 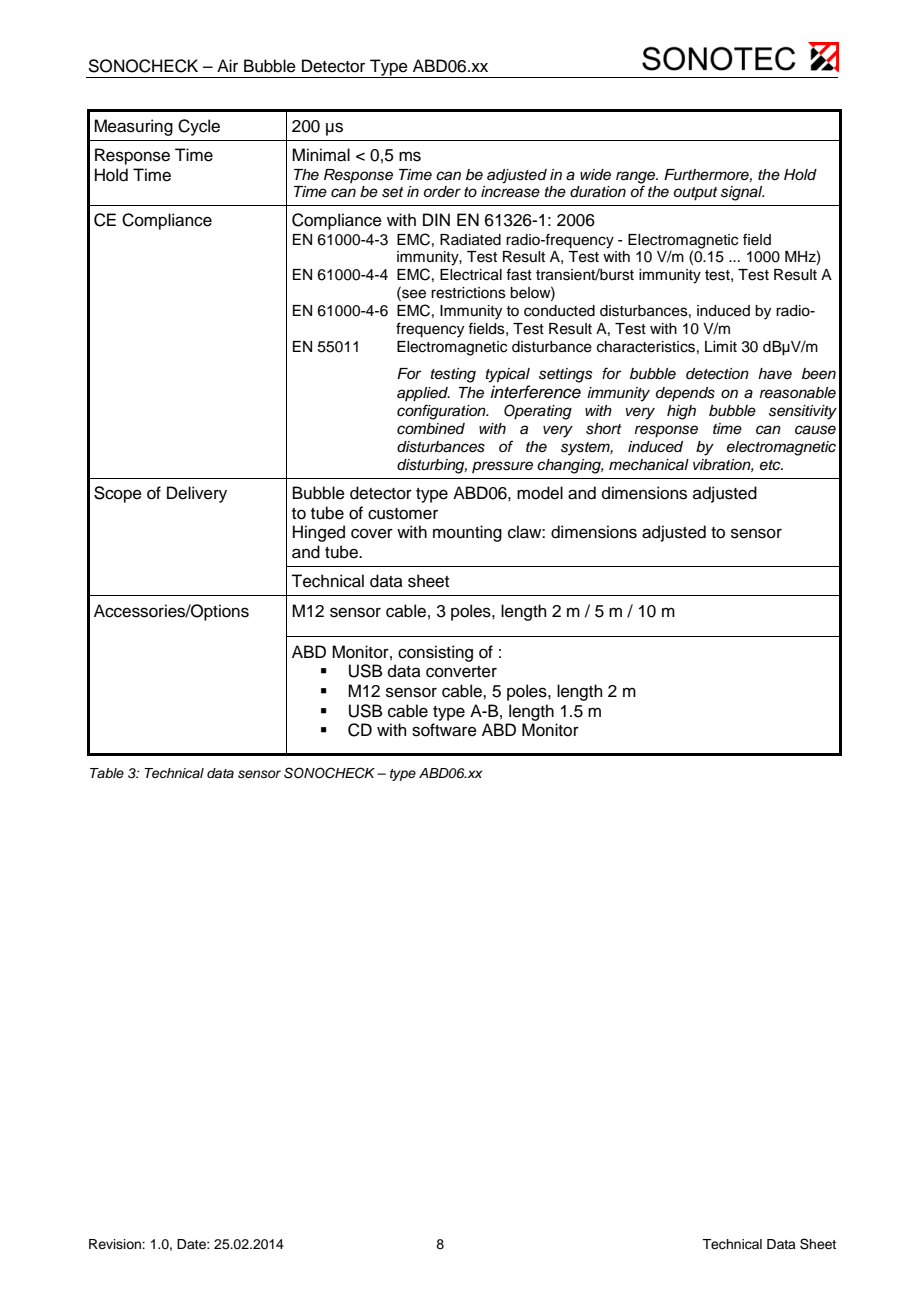 What do you see at coordinates (227, 65) in the screenshot?
I see `Air` at bounding box center [227, 65].
